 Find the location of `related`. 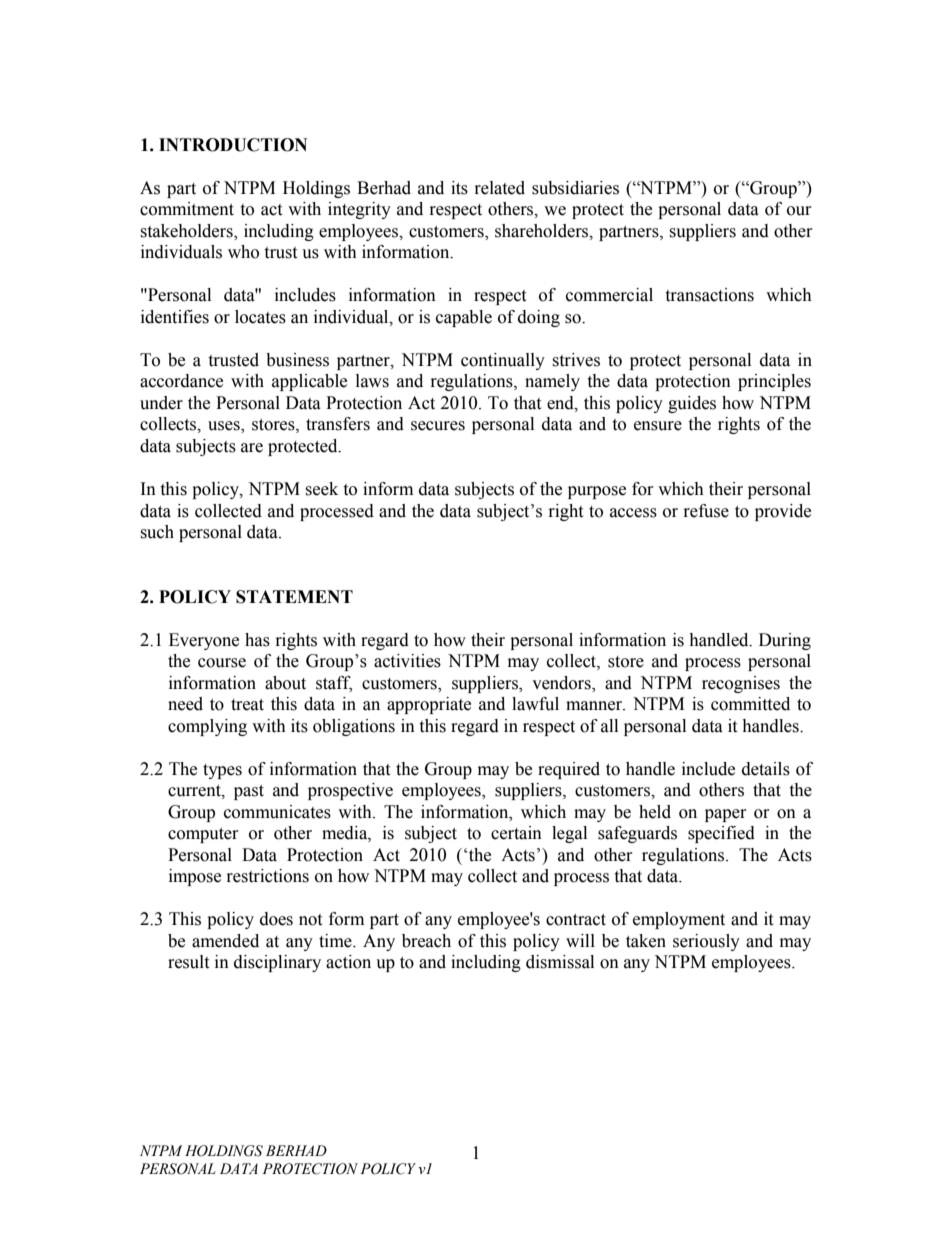

related is located at coordinates (500, 188).
